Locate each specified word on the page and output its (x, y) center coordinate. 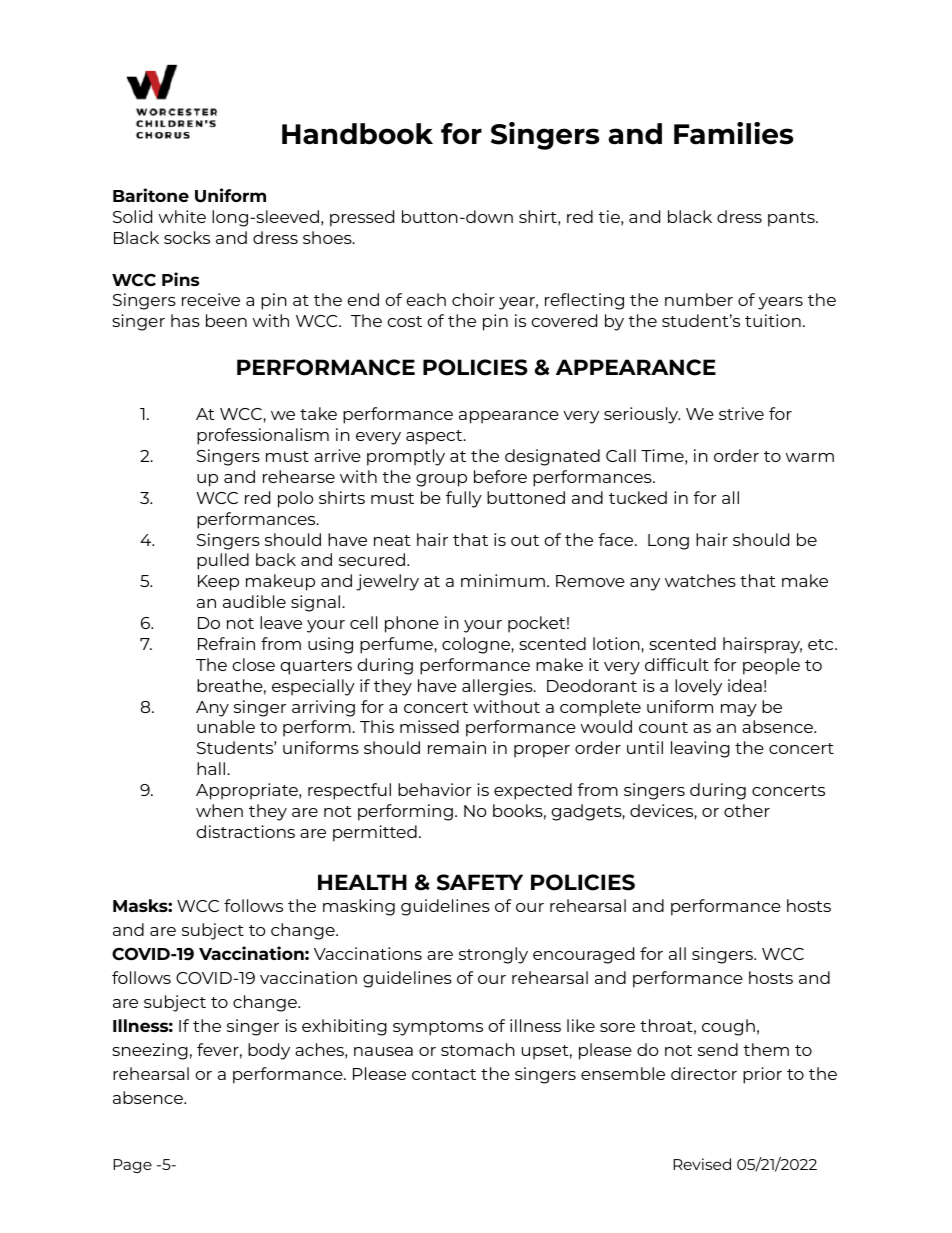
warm (810, 457)
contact (444, 1074)
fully (464, 499)
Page (132, 1166)
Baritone (151, 195)
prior (762, 1075)
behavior (435, 789)
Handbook (357, 134)
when (219, 810)
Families (733, 133)
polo (295, 499)
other (747, 810)
